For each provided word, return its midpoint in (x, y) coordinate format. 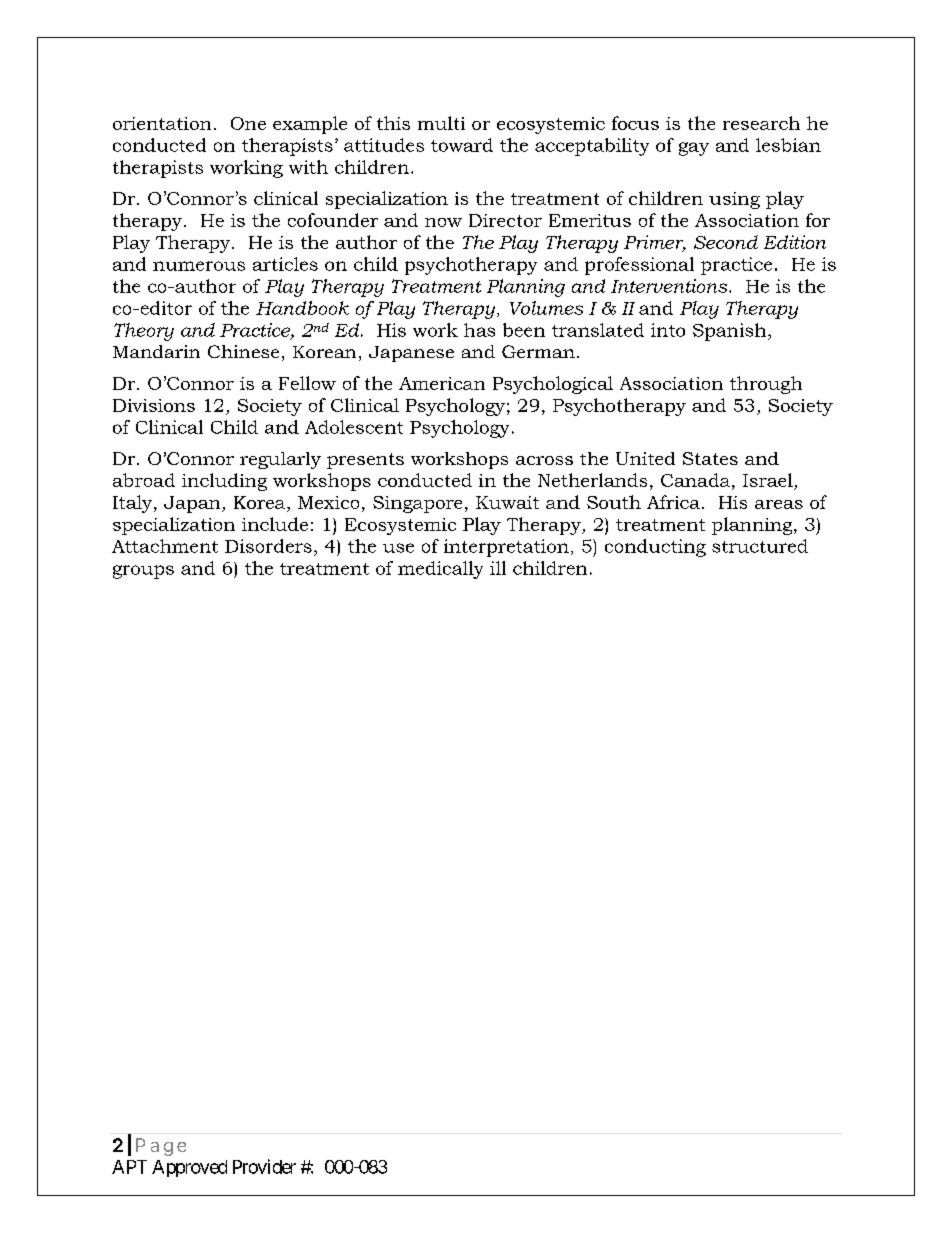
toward (462, 145)
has (479, 330)
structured (760, 546)
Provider (264, 1166)
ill (498, 568)
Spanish (731, 332)
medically (440, 570)
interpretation (506, 548)
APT (129, 1167)
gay (694, 149)
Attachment (165, 546)
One (248, 123)
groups (143, 572)
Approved (189, 1168)
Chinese (243, 351)
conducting (655, 548)
